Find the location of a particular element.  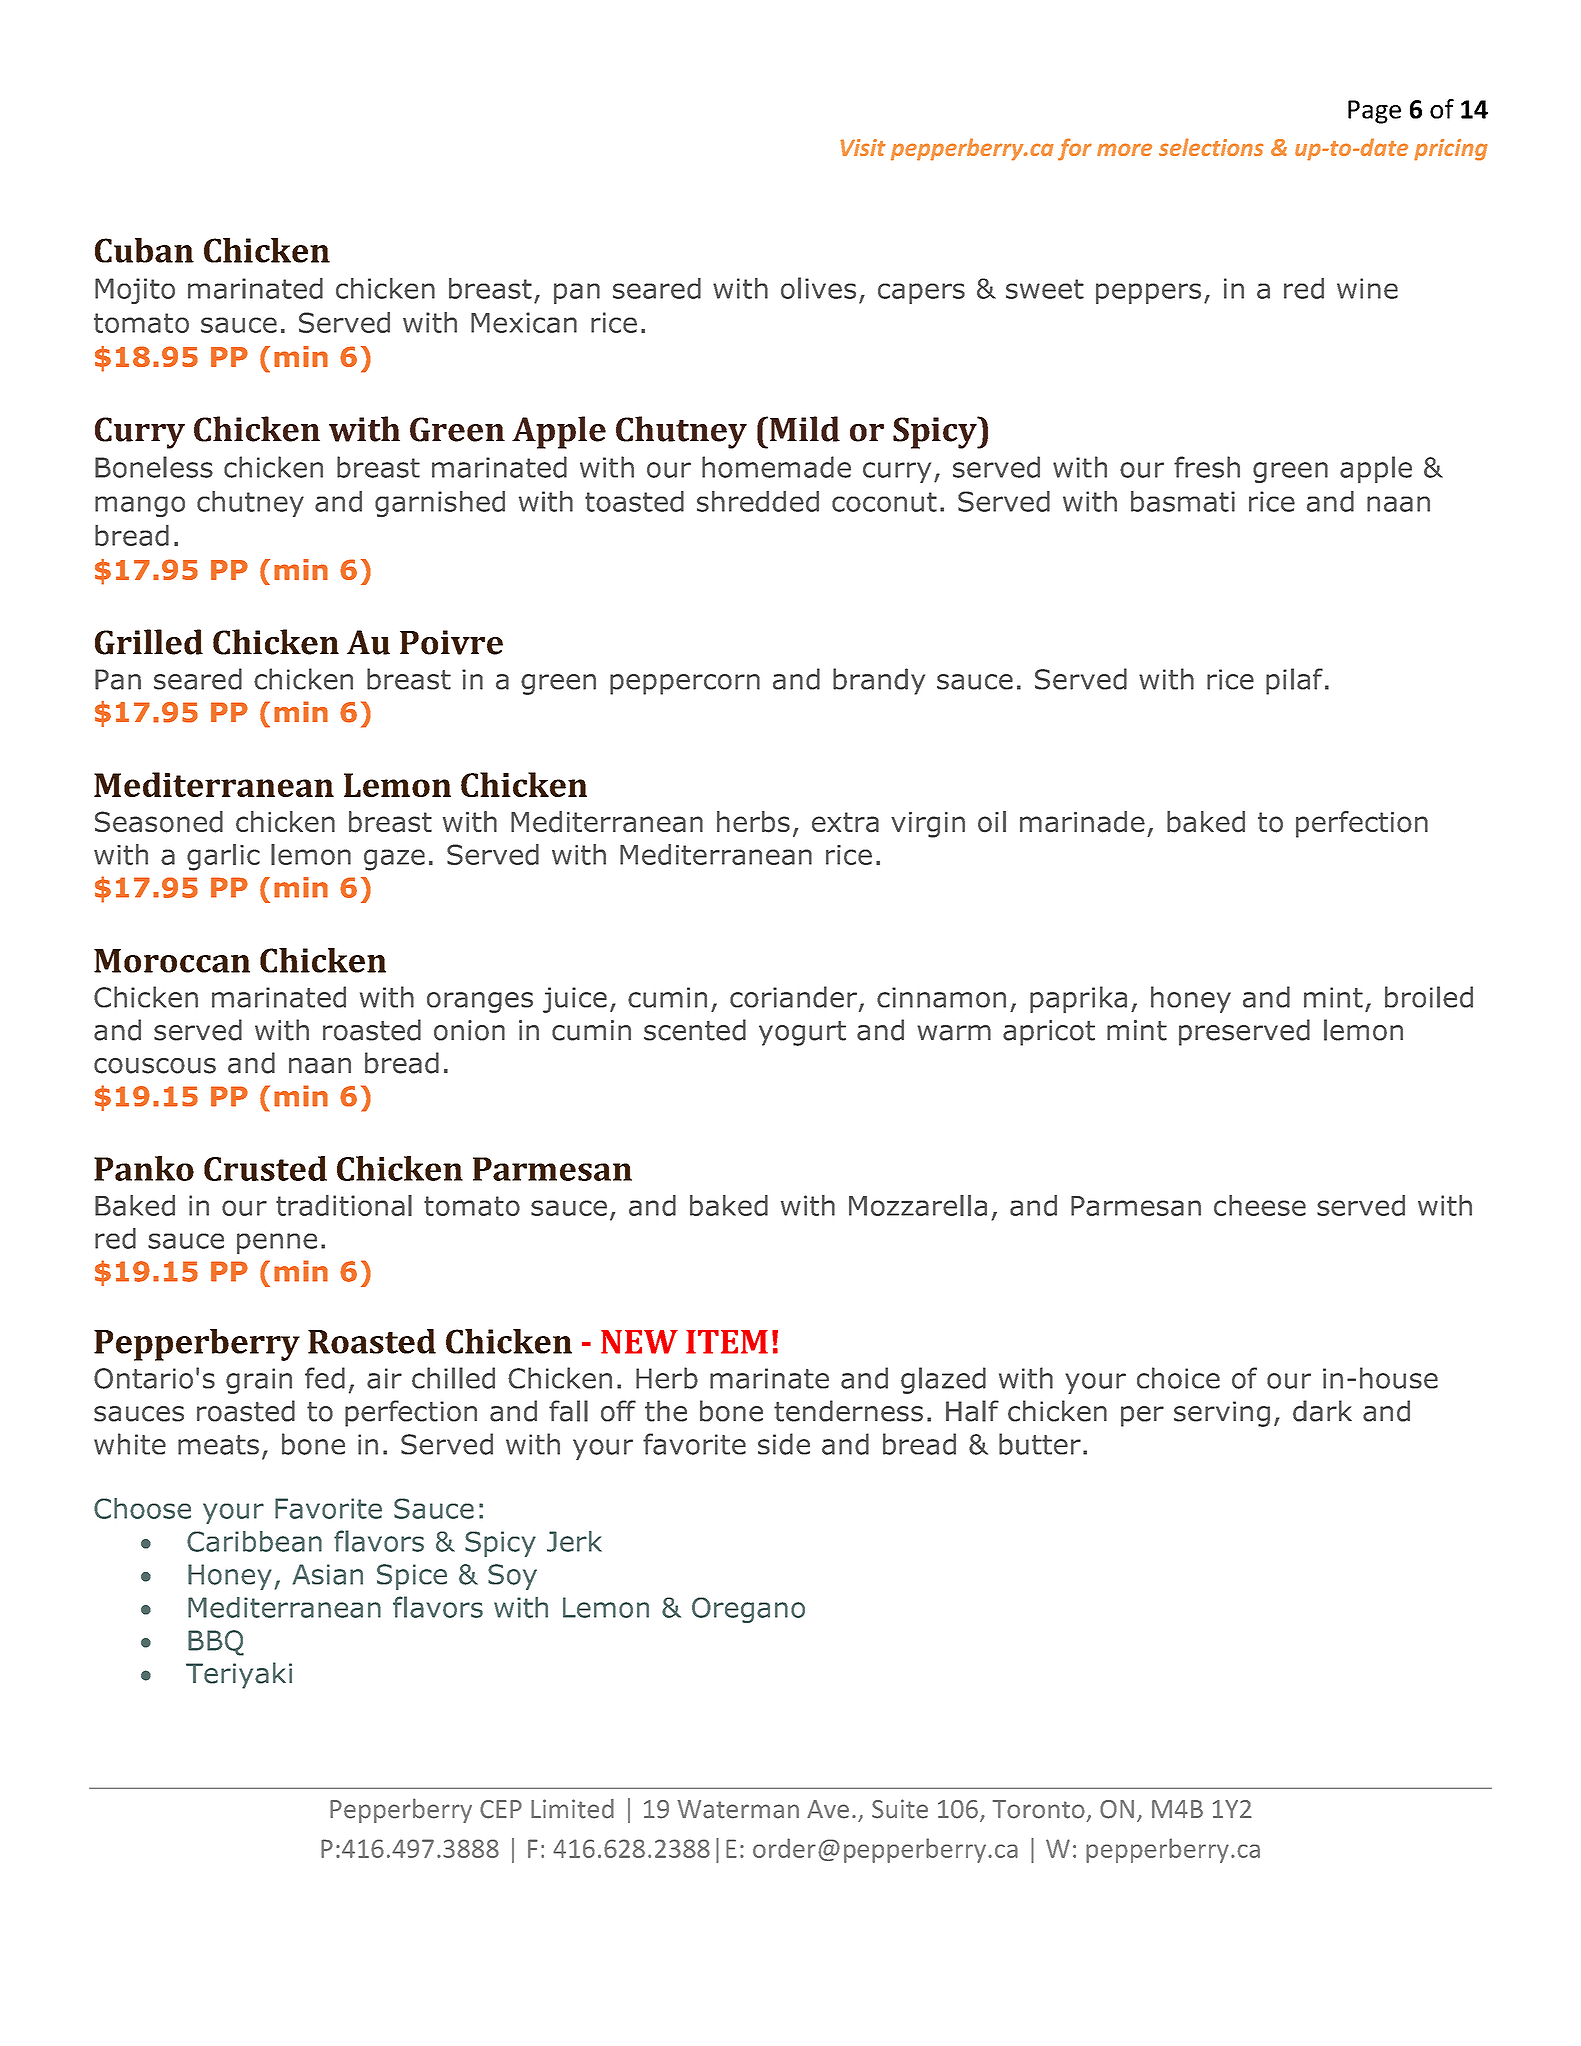

Moroccan is located at coordinates (172, 961).
